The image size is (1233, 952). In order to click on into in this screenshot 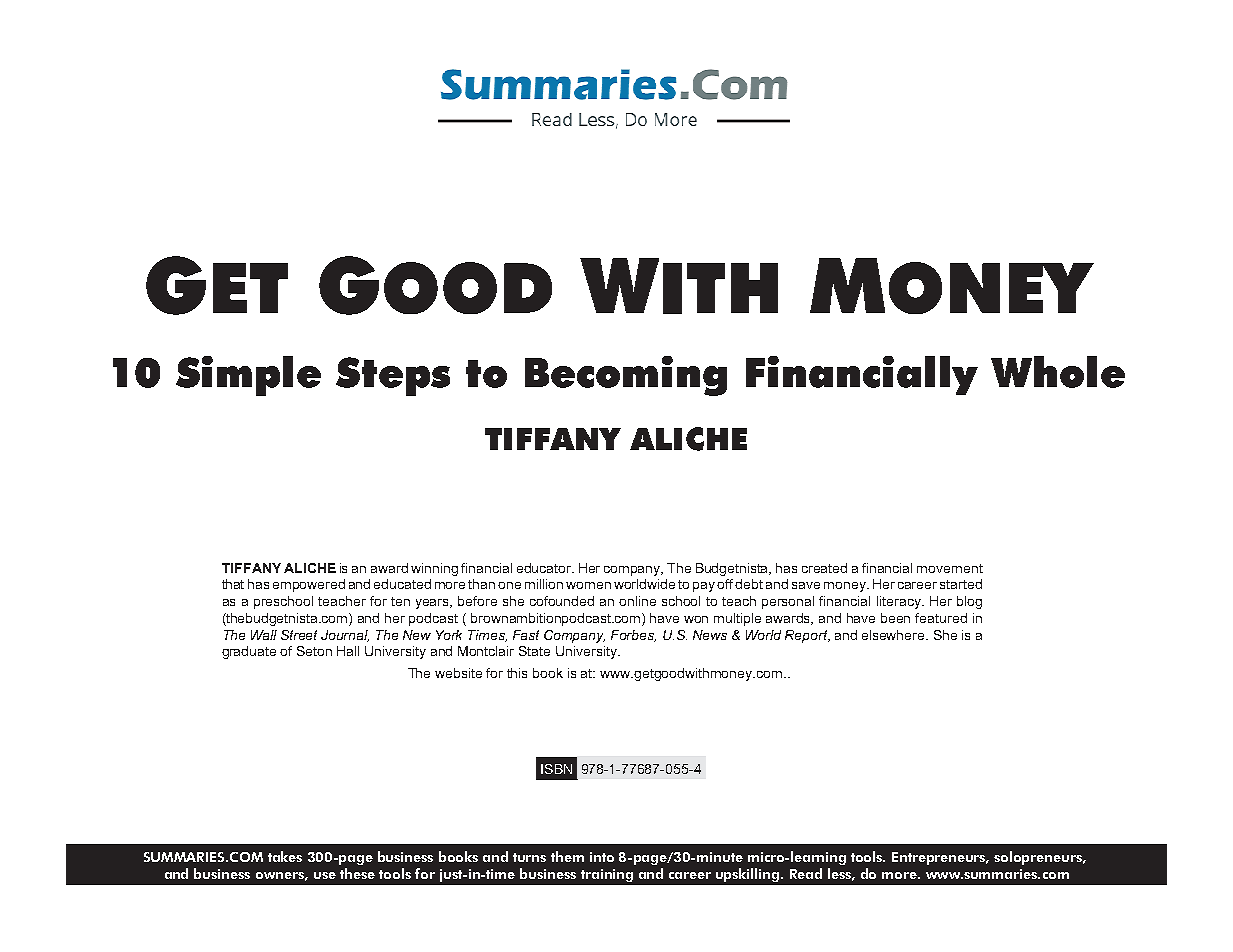, I will do `click(602, 857)`.
